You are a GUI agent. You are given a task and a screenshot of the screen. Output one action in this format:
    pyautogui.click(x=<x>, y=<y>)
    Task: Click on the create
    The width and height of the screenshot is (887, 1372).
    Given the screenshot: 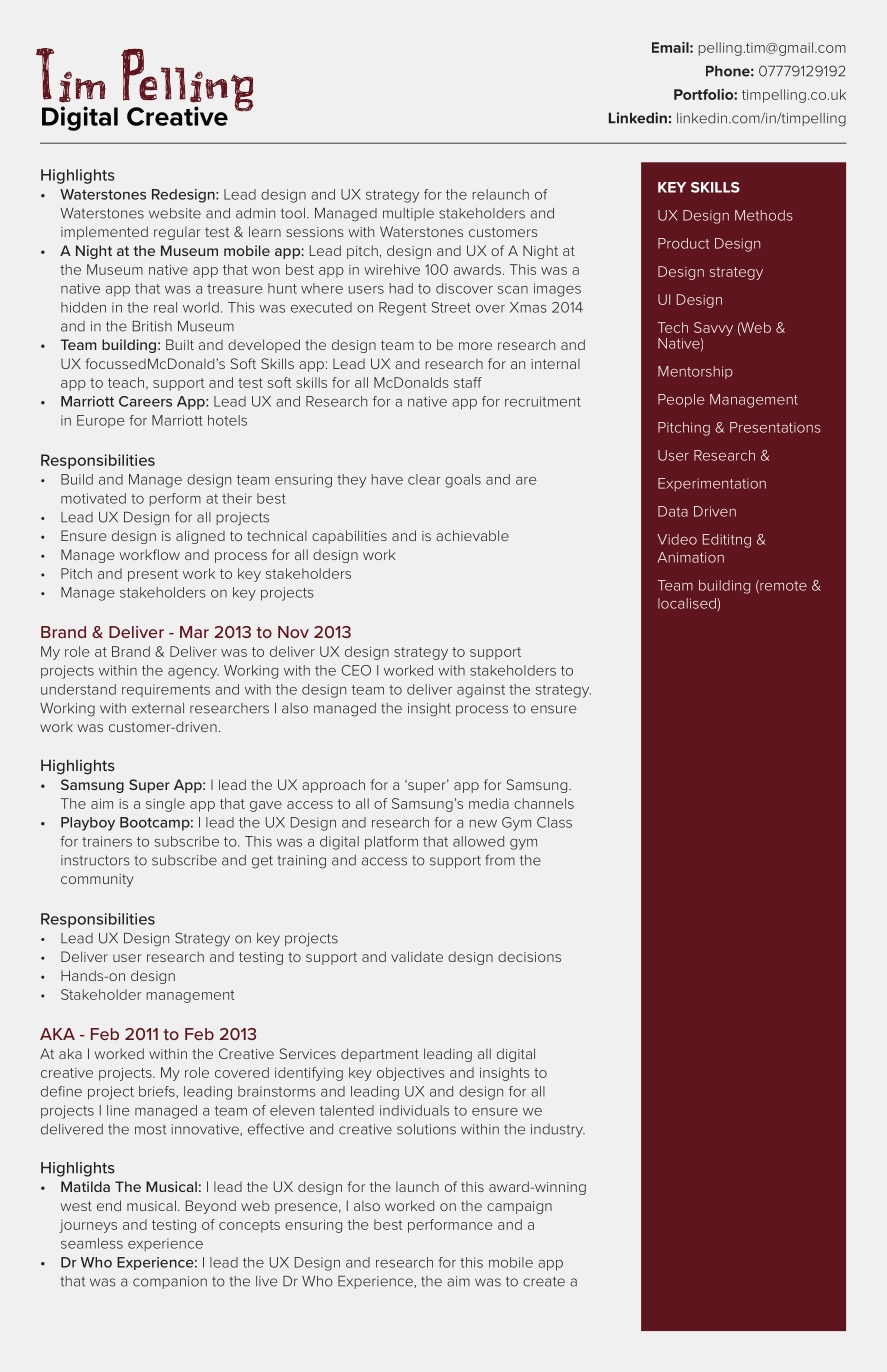 What is the action you would take?
    pyautogui.click(x=544, y=1281)
